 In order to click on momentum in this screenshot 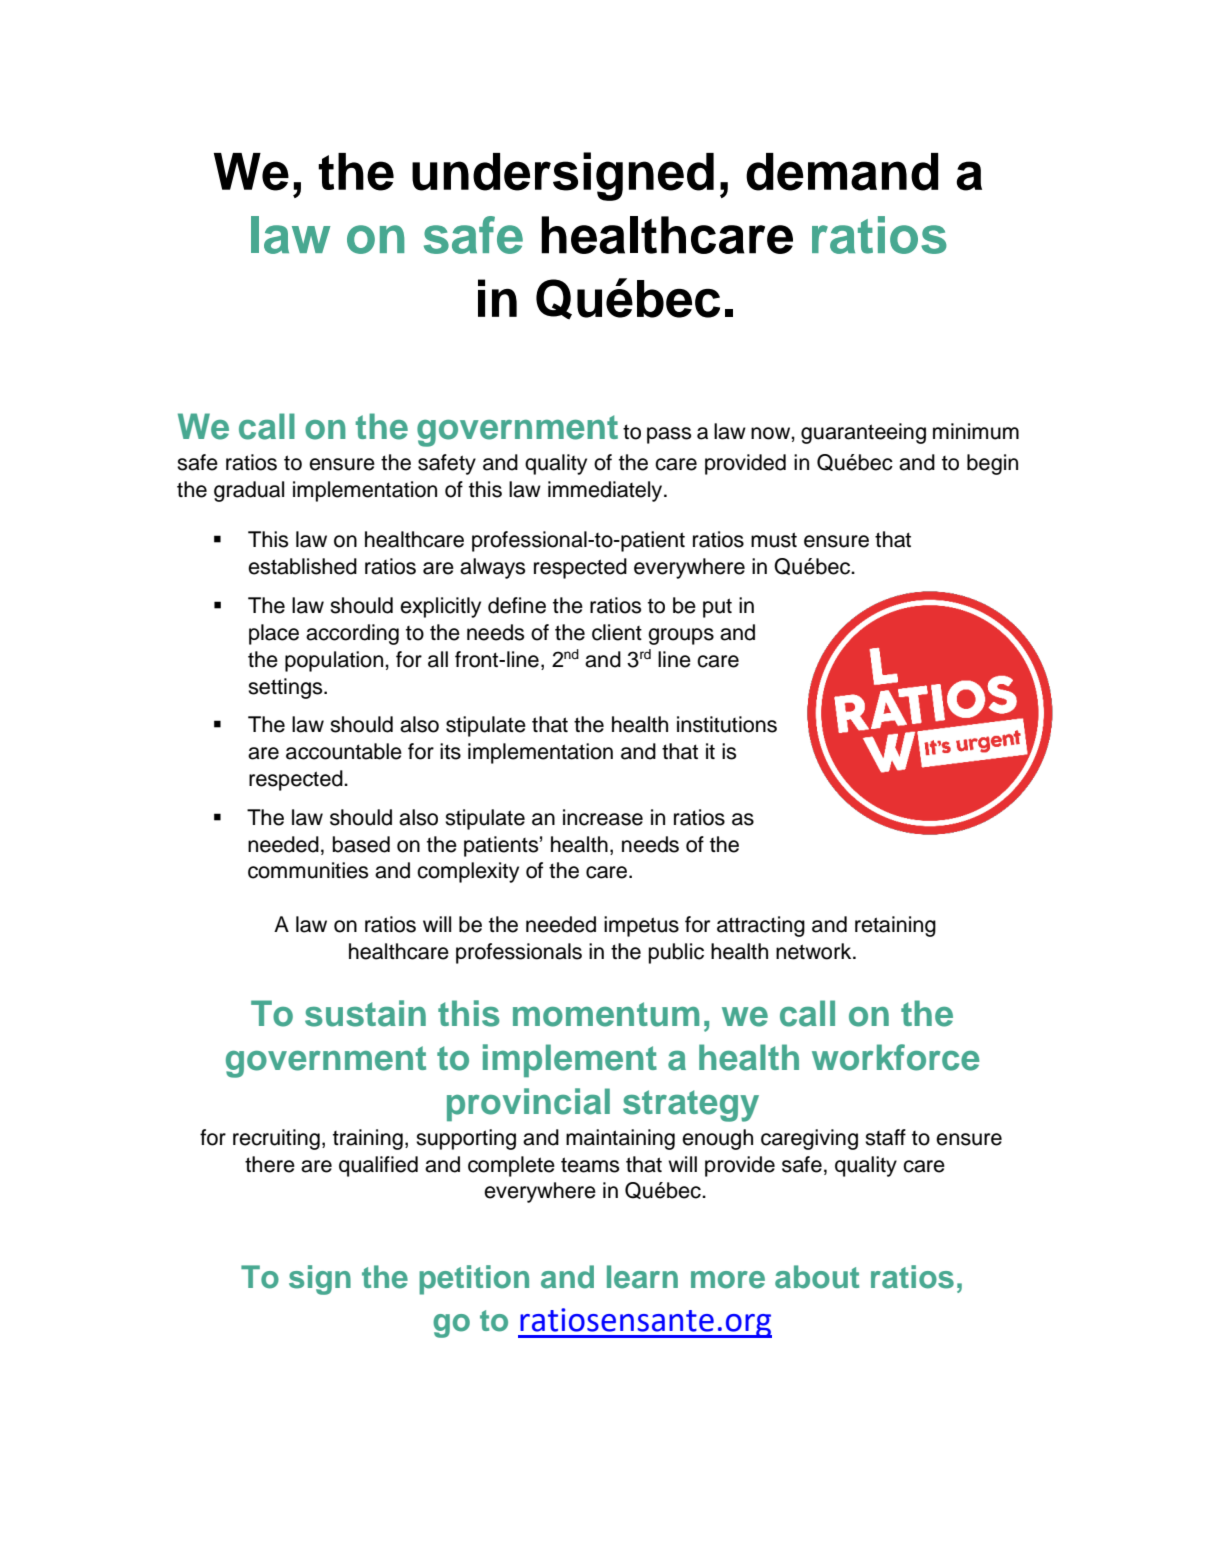, I will do `click(606, 1014)`.
